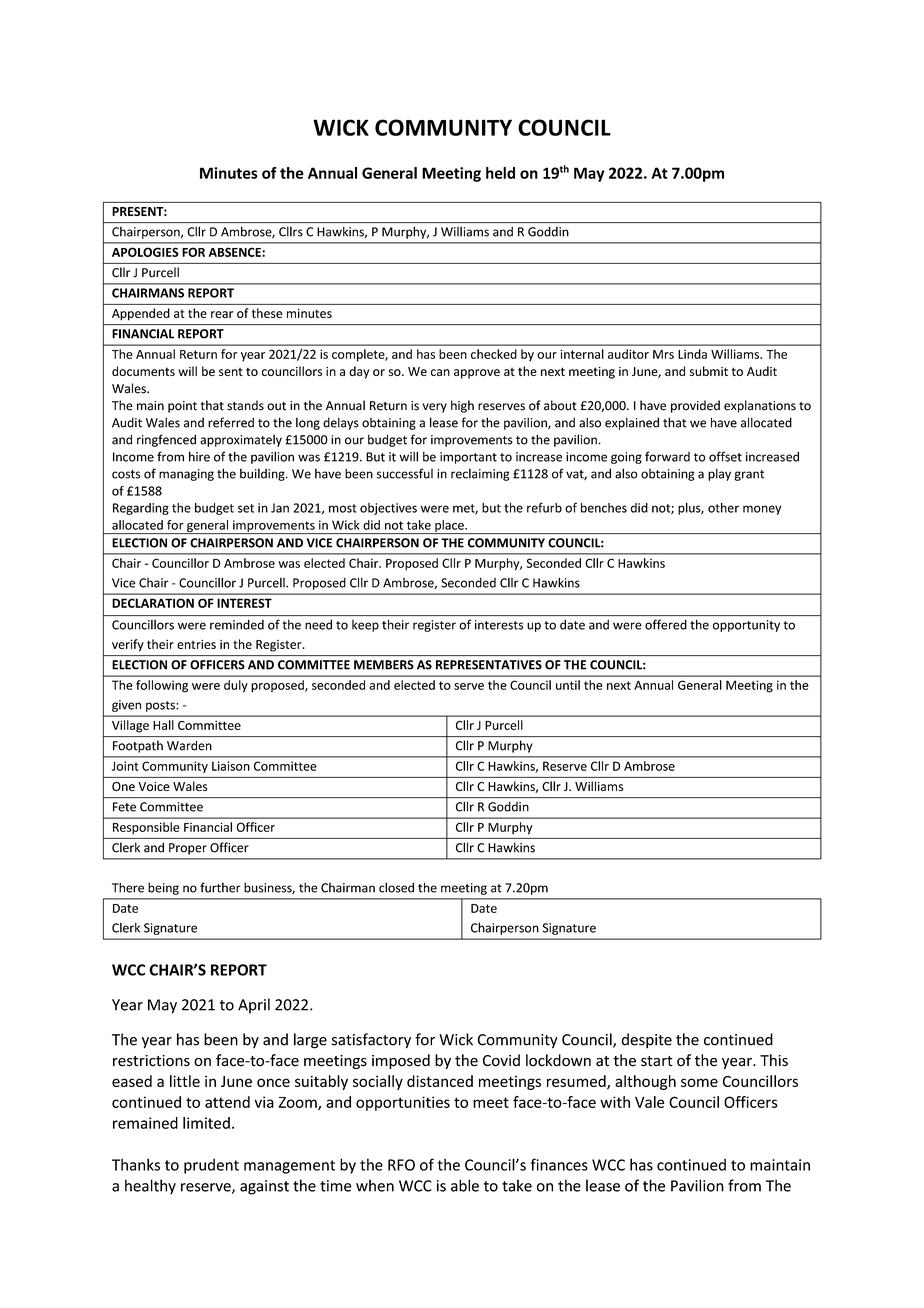  Describe the element at coordinates (211, 1166) in the image. I see `prudent` at that location.
